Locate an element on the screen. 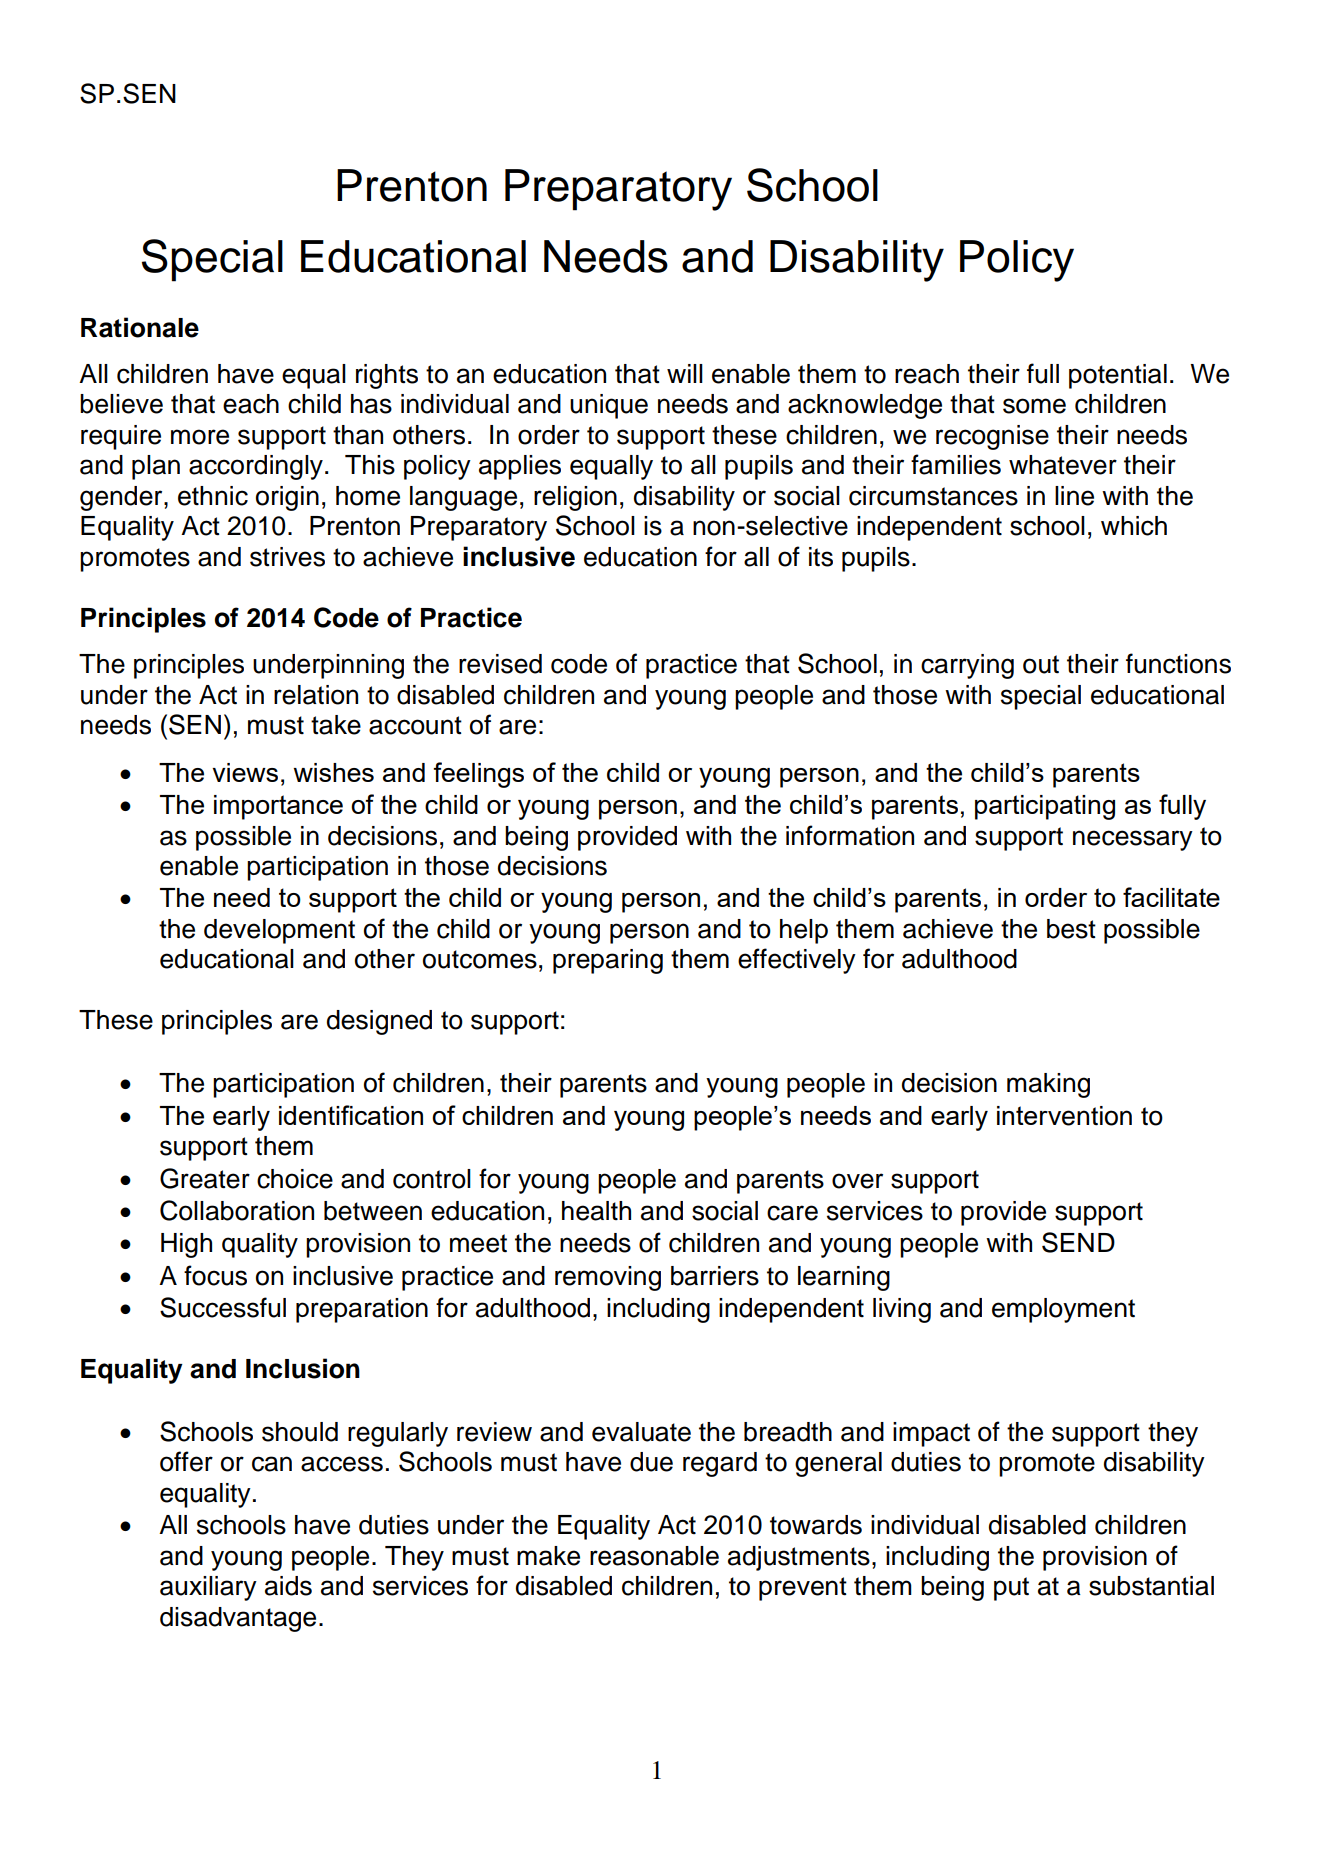 The width and height of the screenshot is (1317, 1863). auxiliary is located at coordinates (208, 1588).
